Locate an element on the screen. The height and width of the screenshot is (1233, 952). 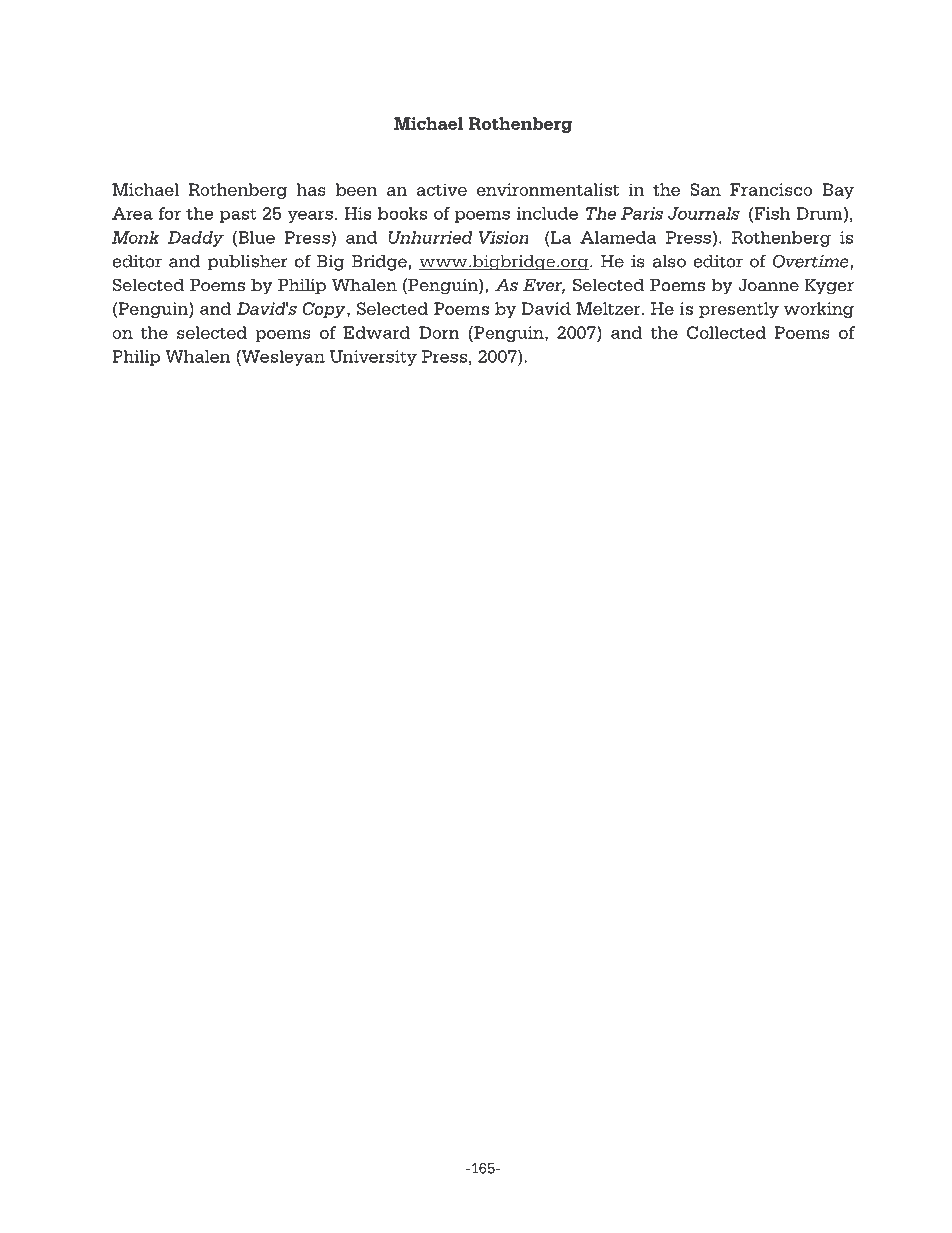
Ever is located at coordinates (544, 286).
